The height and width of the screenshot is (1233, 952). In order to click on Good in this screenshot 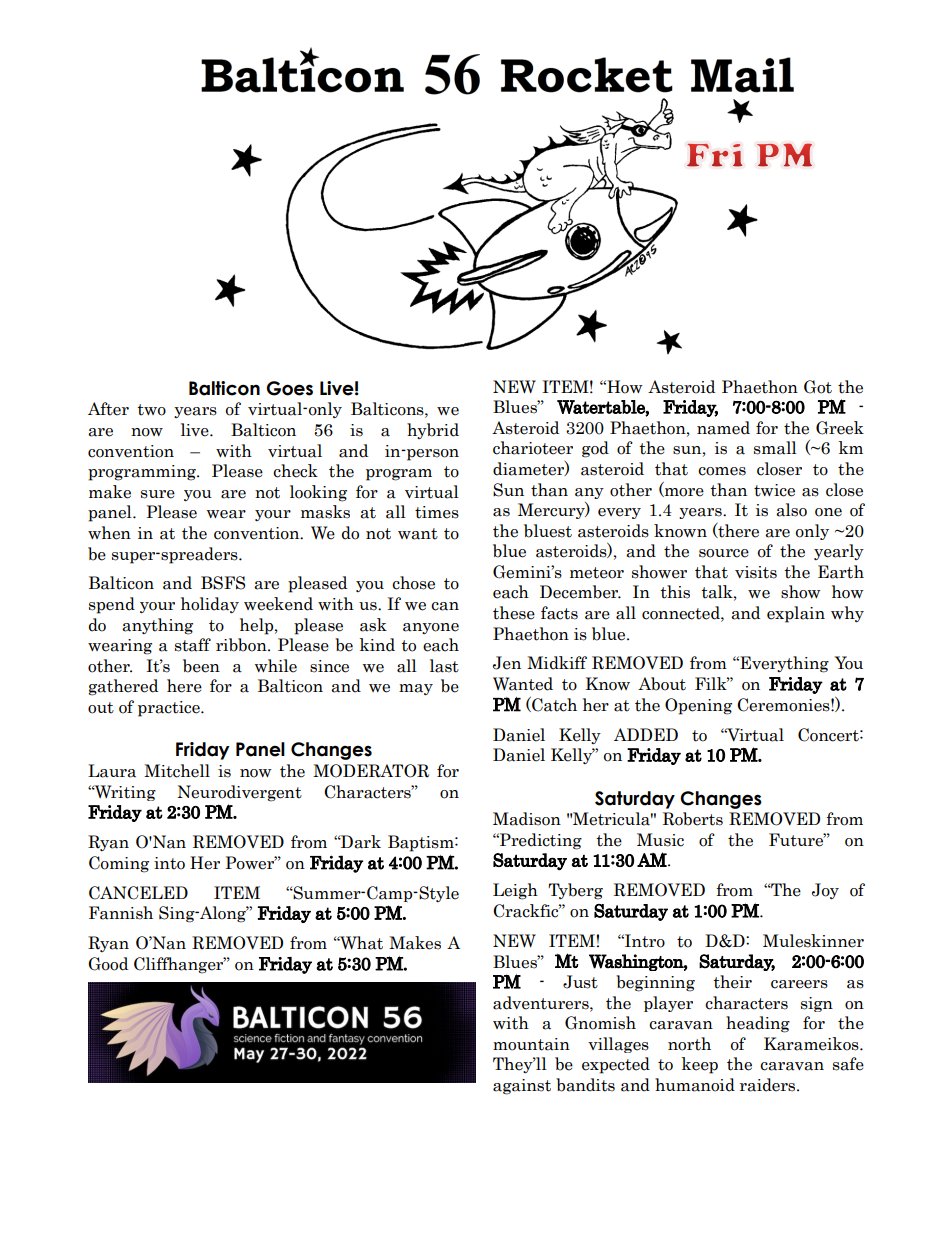, I will do `click(108, 964)`.
